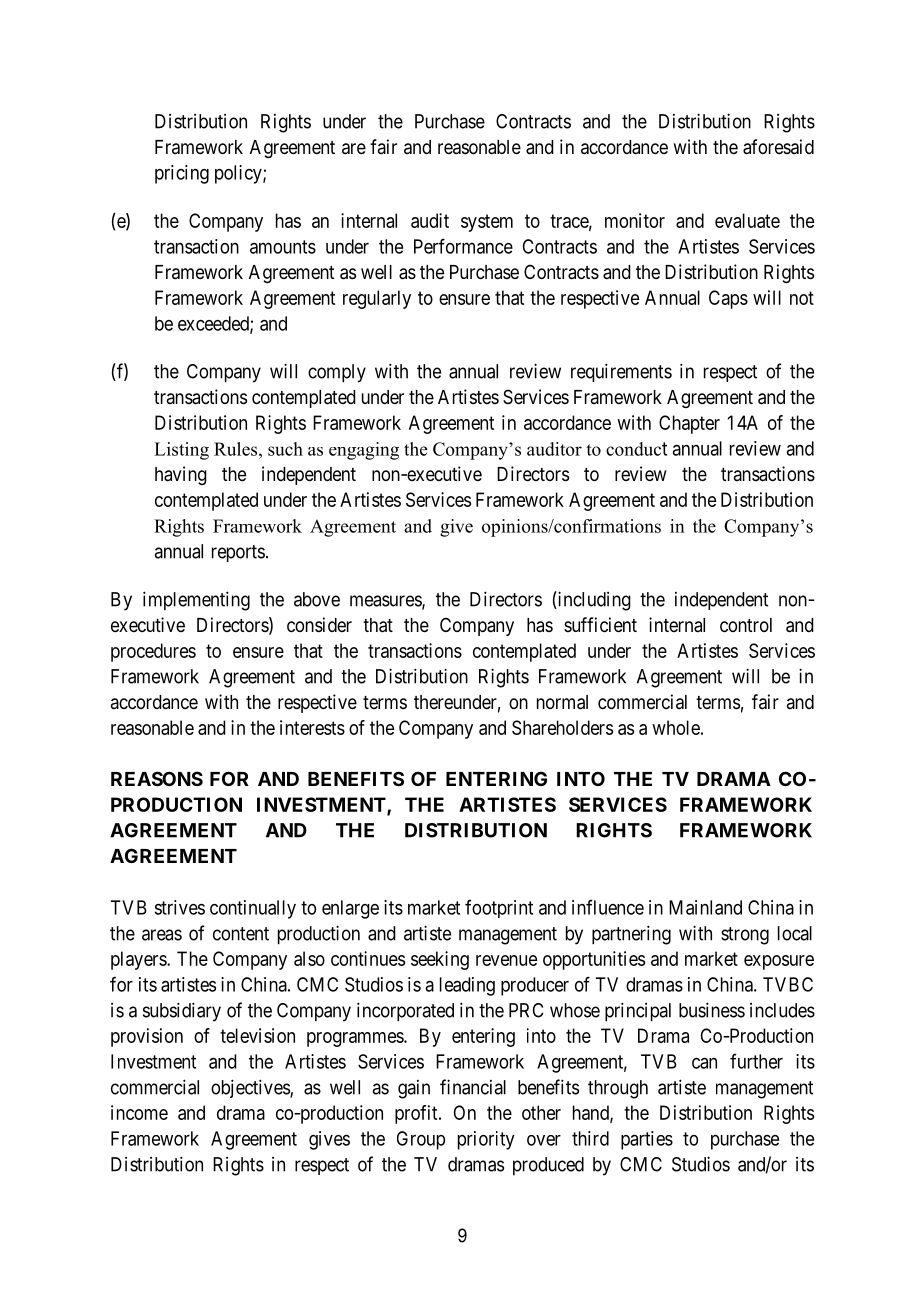 Image resolution: width=924 pixels, height=1308 pixels. Describe the element at coordinates (182, 174) in the screenshot. I see `pricing` at that location.
